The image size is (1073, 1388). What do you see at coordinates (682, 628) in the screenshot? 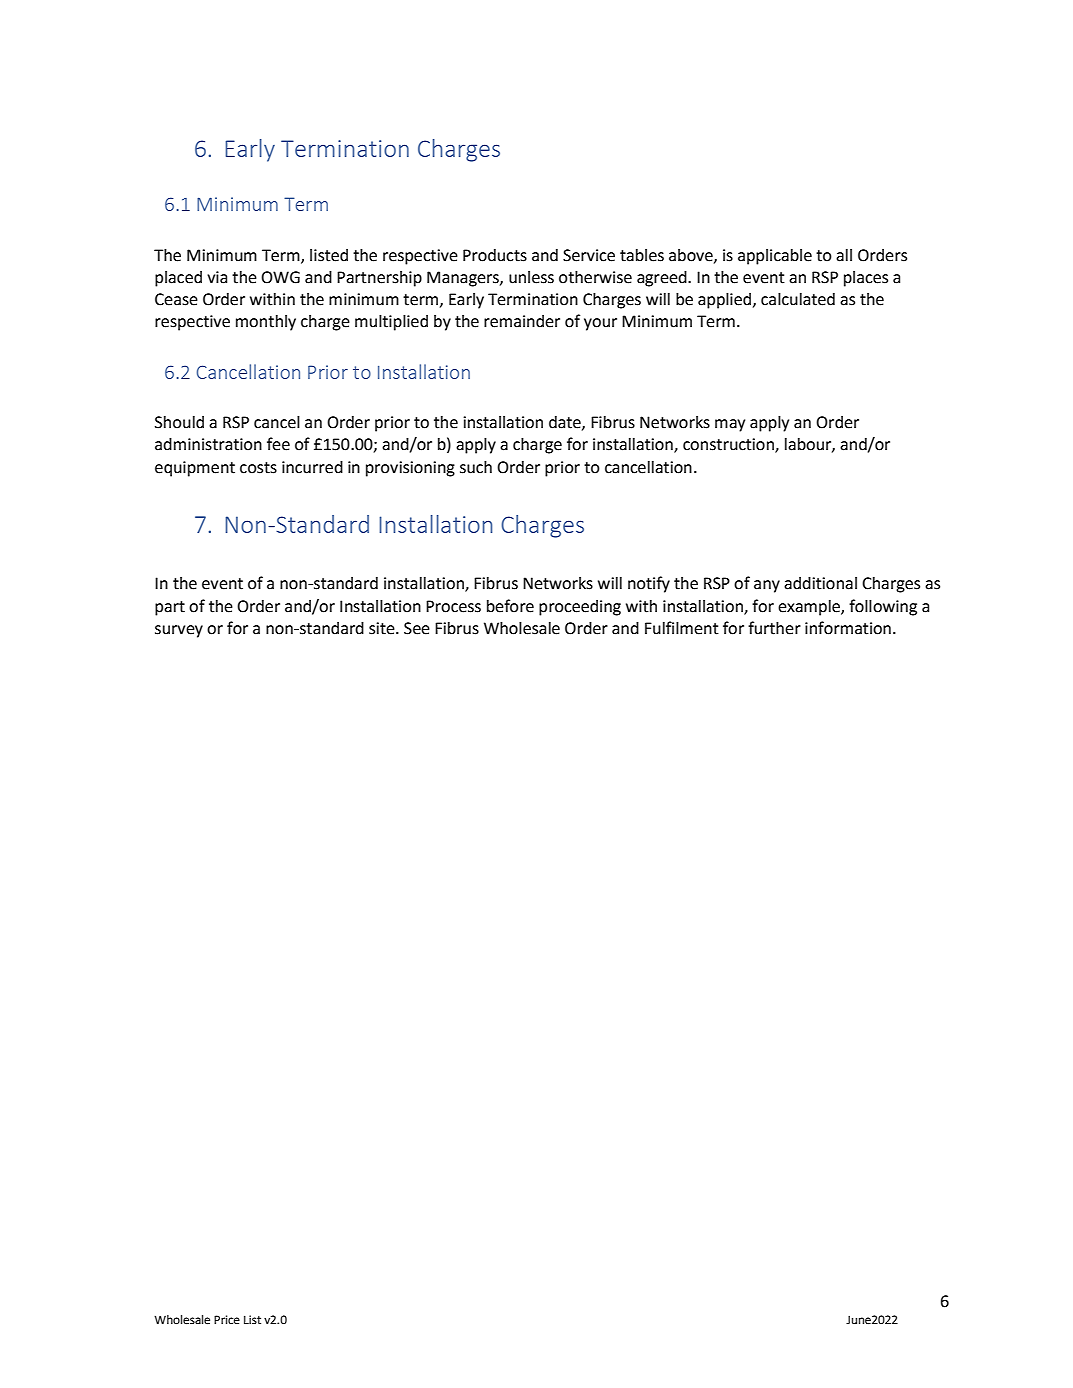
I see `Fulfilment` at bounding box center [682, 628].
